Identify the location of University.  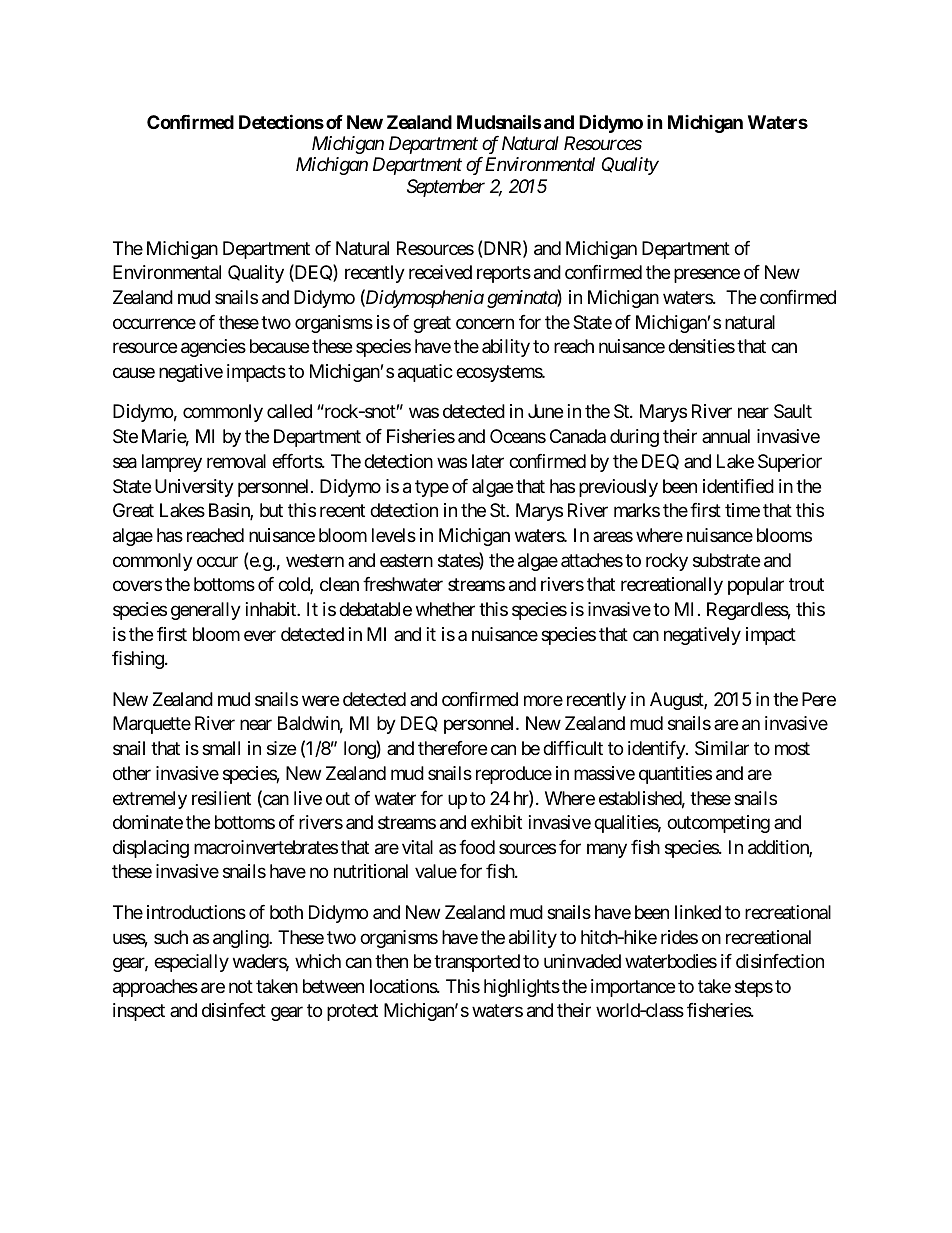
(194, 488).
